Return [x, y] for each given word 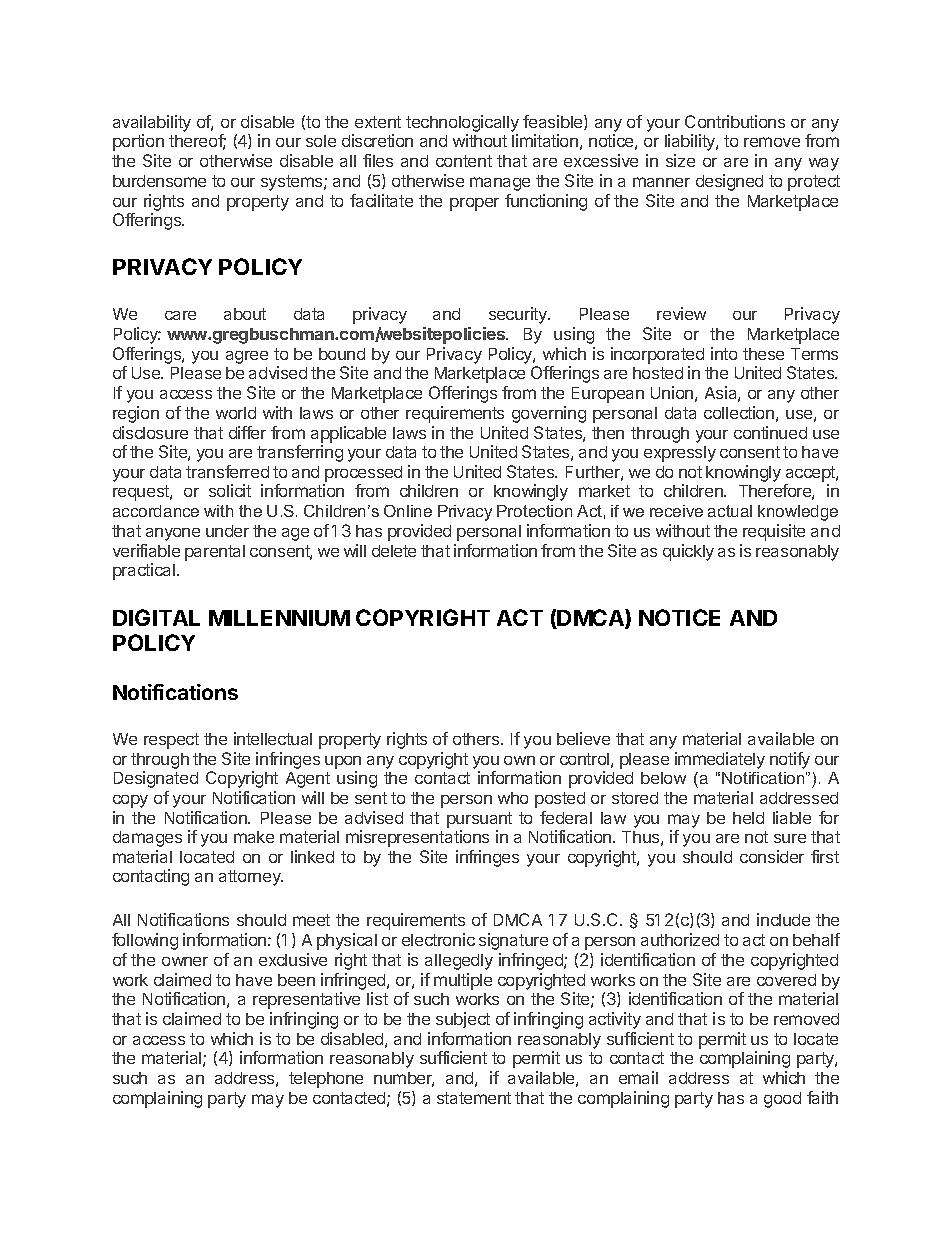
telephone [326, 1080]
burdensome [159, 181]
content [464, 161]
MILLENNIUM [279, 618]
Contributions [735, 121]
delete [394, 551]
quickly [688, 552]
